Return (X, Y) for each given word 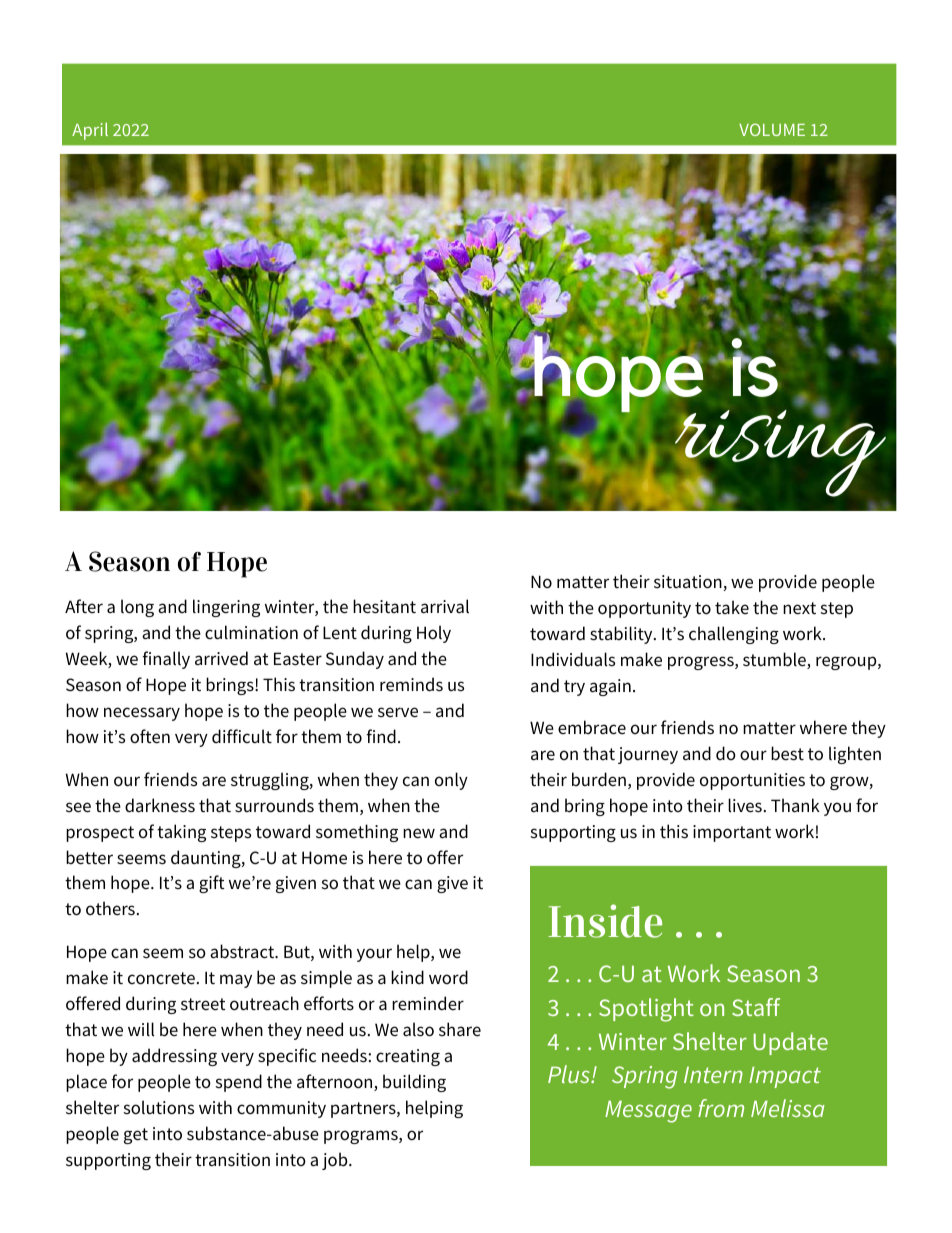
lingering (226, 608)
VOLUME (772, 129)
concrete (161, 978)
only (451, 781)
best (787, 753)
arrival (445, 606)
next (799, 608)
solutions (159, 1107)
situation (689, 583)
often (150, 736)
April (90, 131)
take (732, 607)
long (137, 608)
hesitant (384, 606)
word (448, 977)
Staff (756, 1007)
